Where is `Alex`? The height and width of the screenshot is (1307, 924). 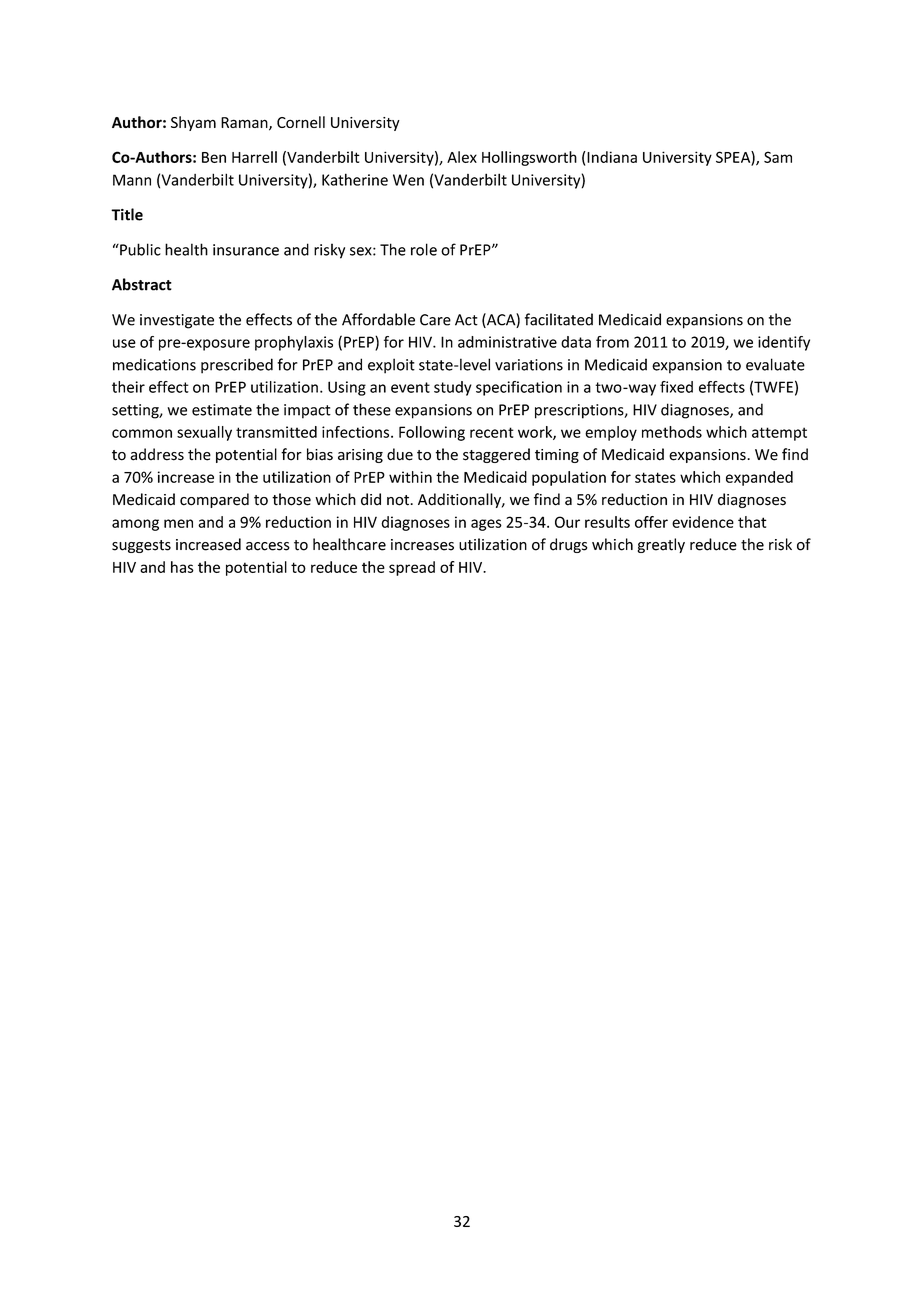 Alex is located at coordinates (462, 157).
